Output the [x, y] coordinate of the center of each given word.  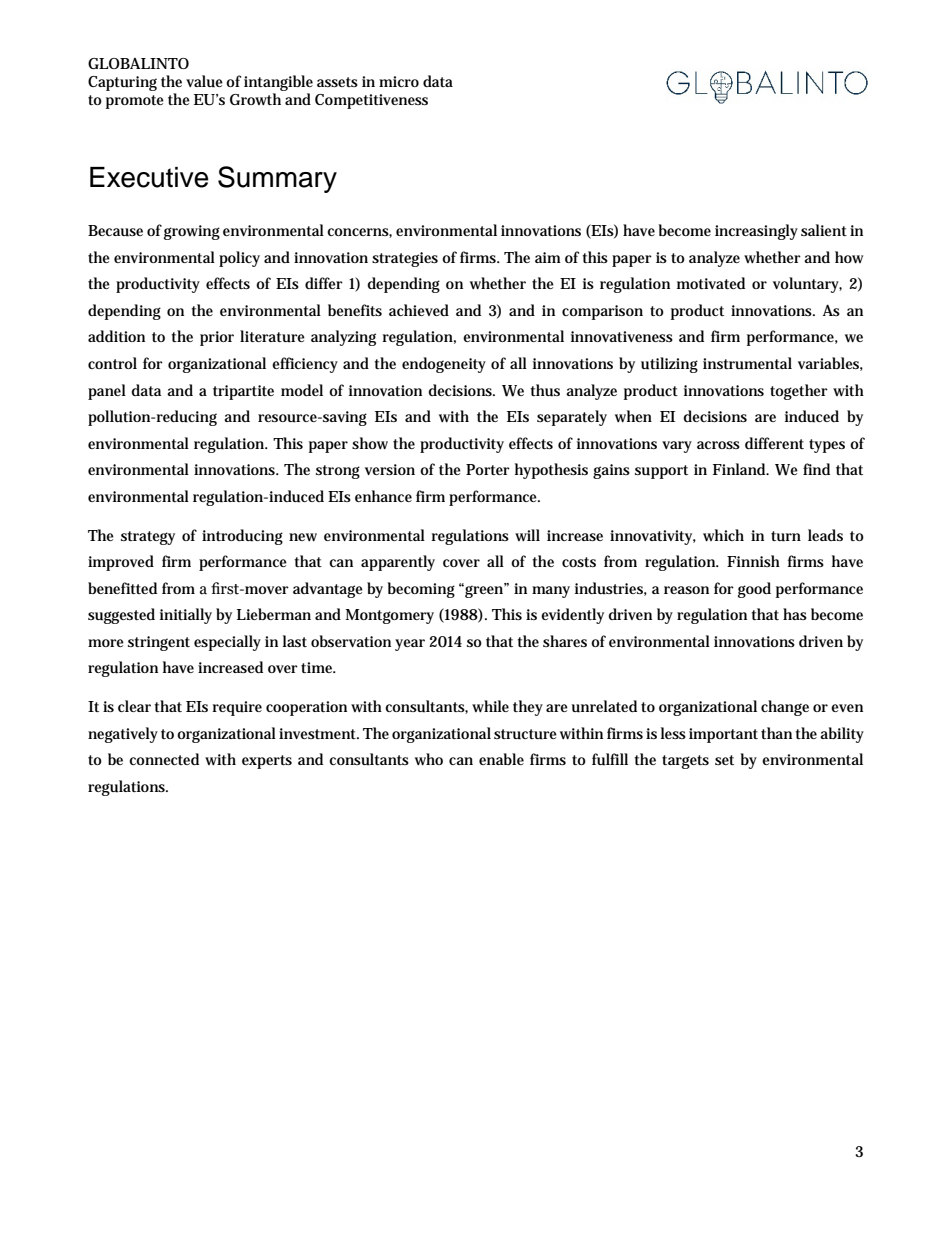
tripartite [243, 392]
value [204, 81]
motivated [711, 283]
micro [399, 81]
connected [164, 759]
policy [239, 259]
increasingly [756, 232]
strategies [405, 259]
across [718, 445]
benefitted [122, 588]
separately [572, 418]
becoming [421, 590]
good [754, 590]
